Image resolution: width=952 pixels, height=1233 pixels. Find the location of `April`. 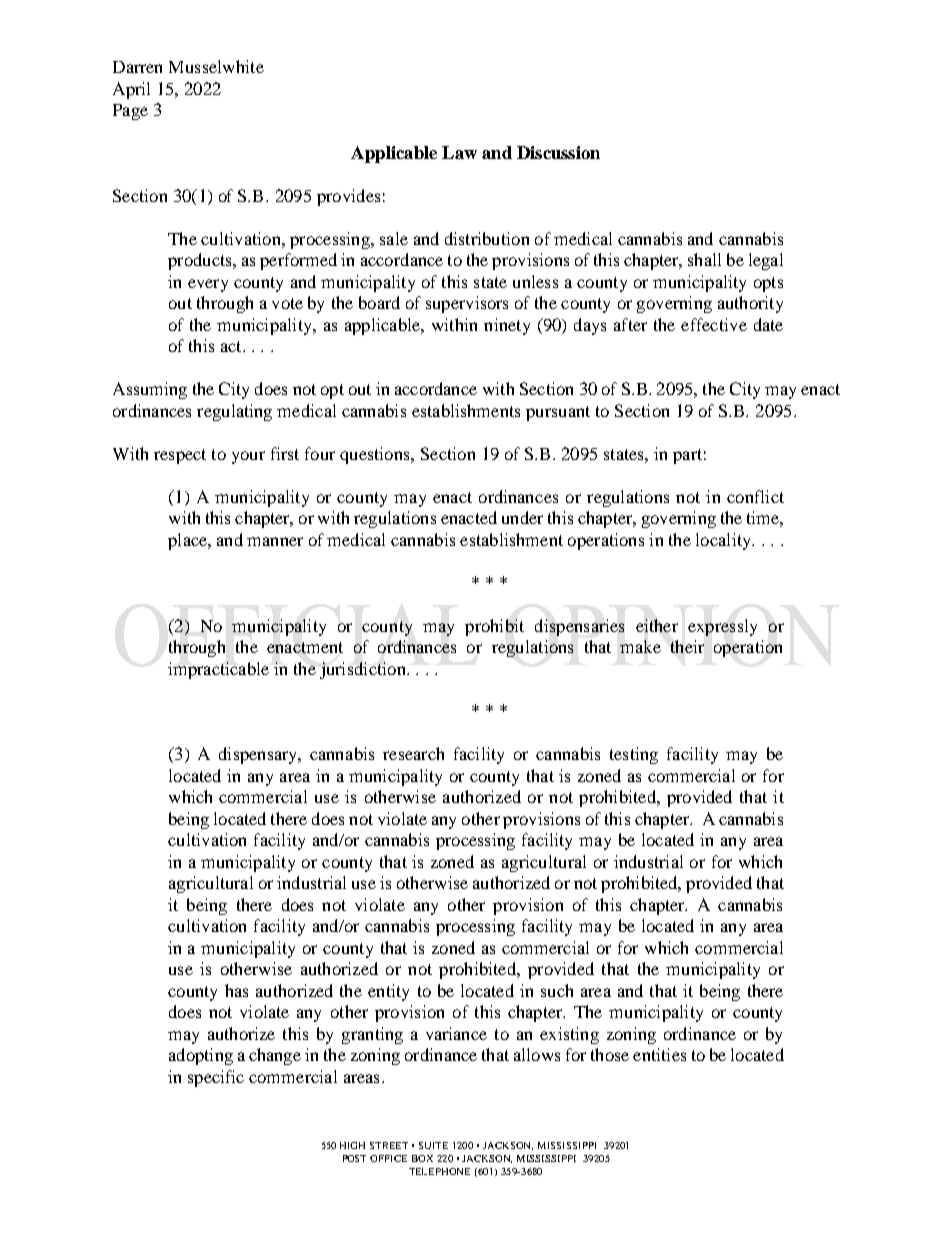

April is located at coordinates (131, 90).
